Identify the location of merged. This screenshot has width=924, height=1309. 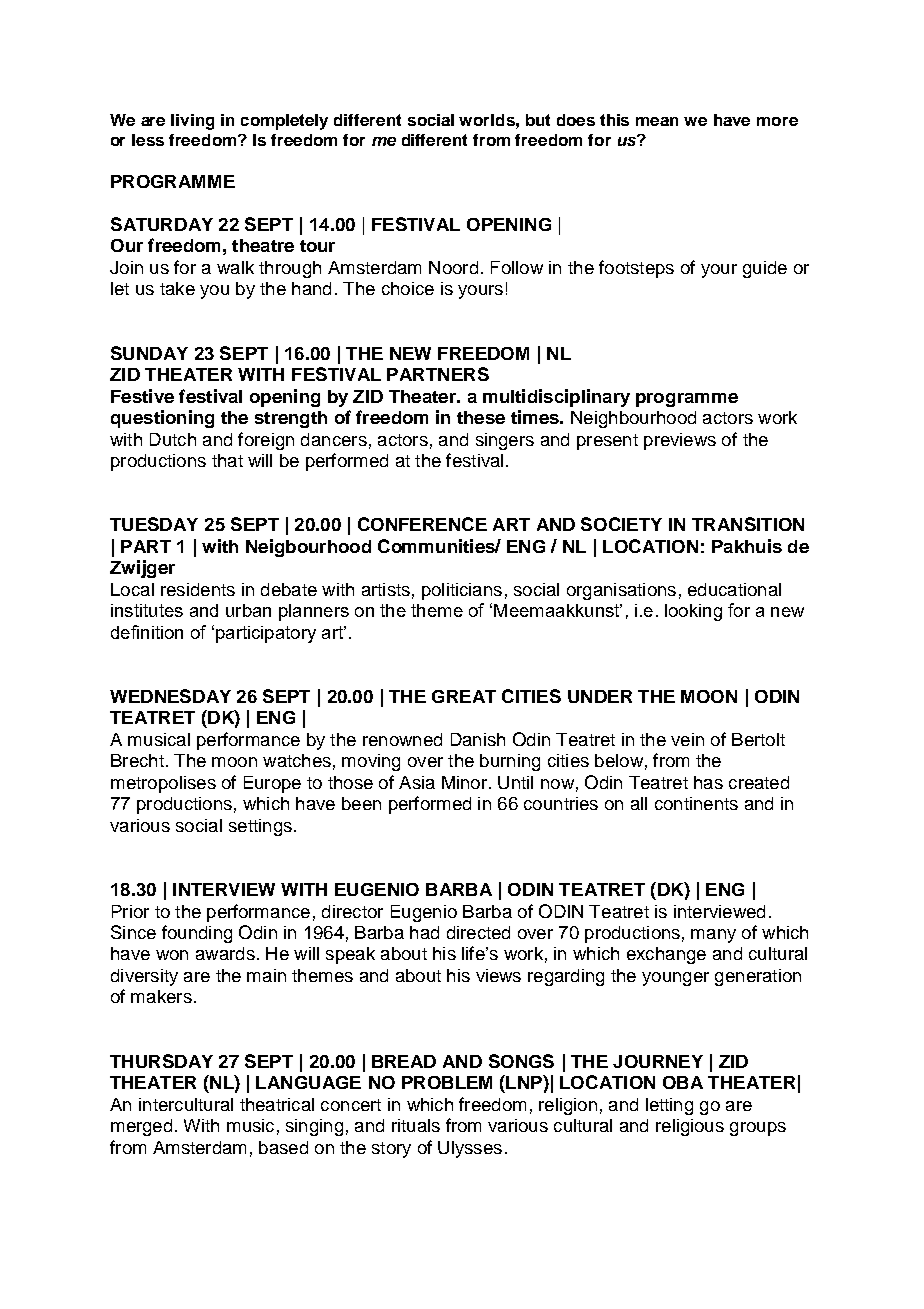
(141, 1127).
